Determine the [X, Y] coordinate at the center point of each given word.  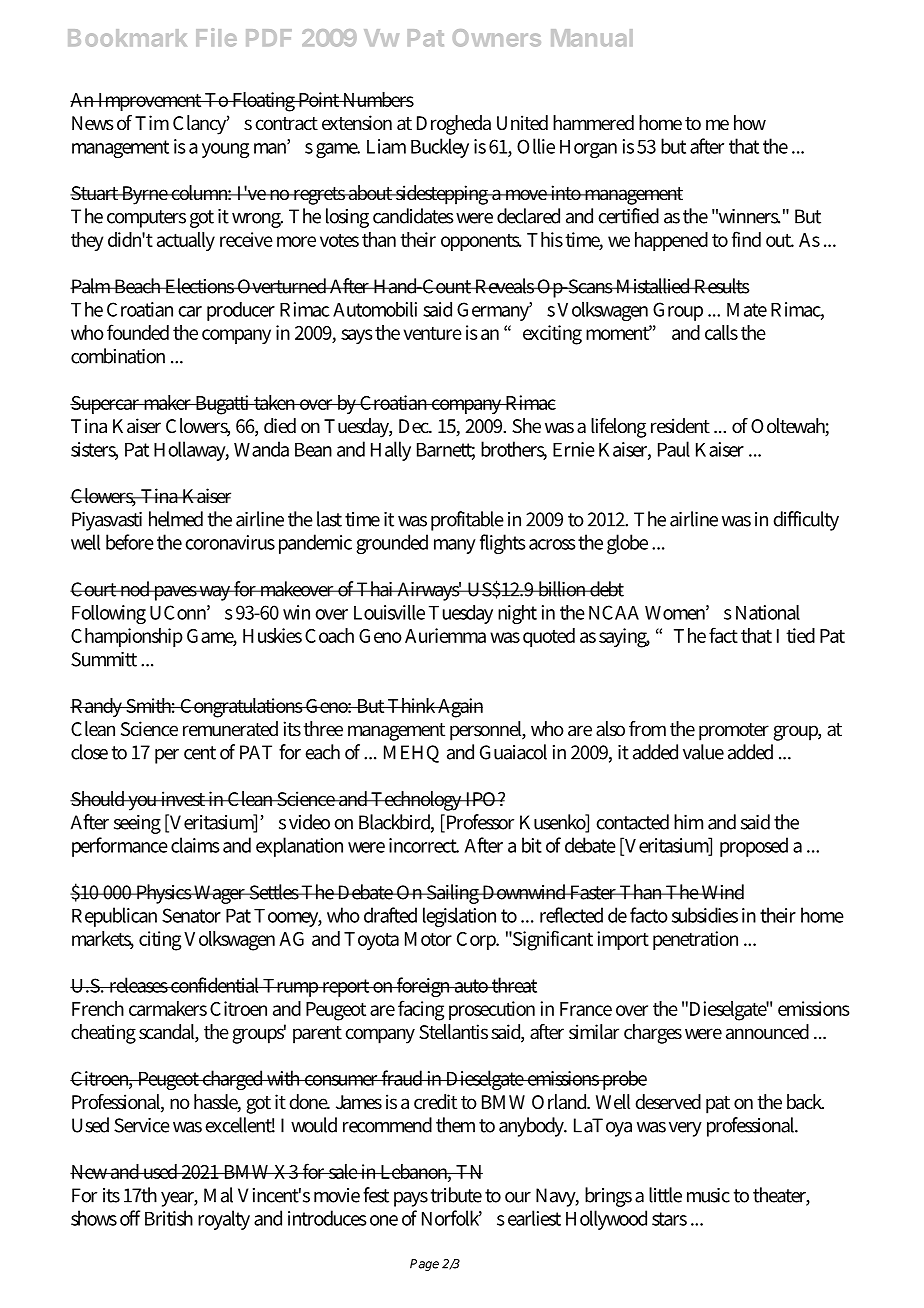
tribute [456, 1195]
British [169, 1218]
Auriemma [445, 635]
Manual [592, 38]
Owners [497, 38]
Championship [127, 637]
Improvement [150, 102]
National [768, 612]
